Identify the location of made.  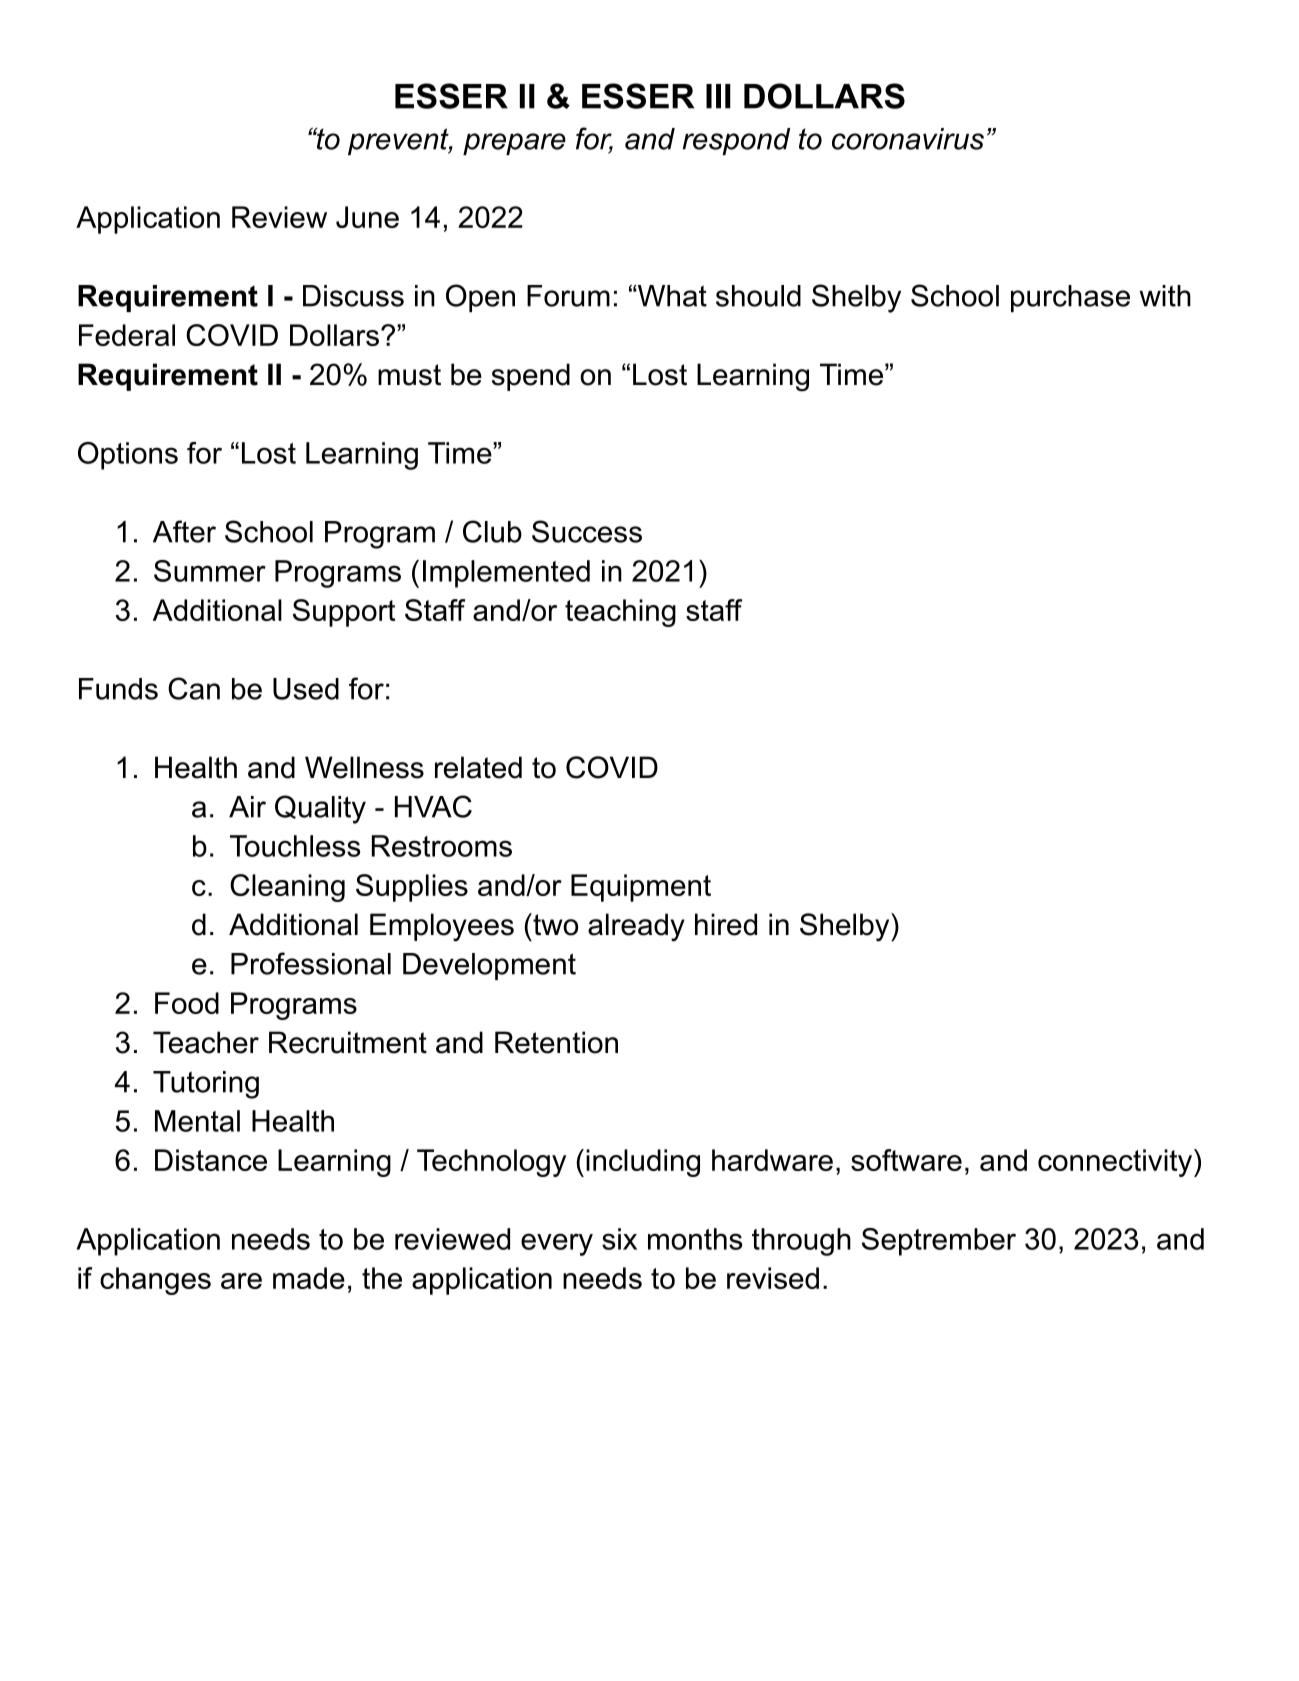
(309, 1278).
